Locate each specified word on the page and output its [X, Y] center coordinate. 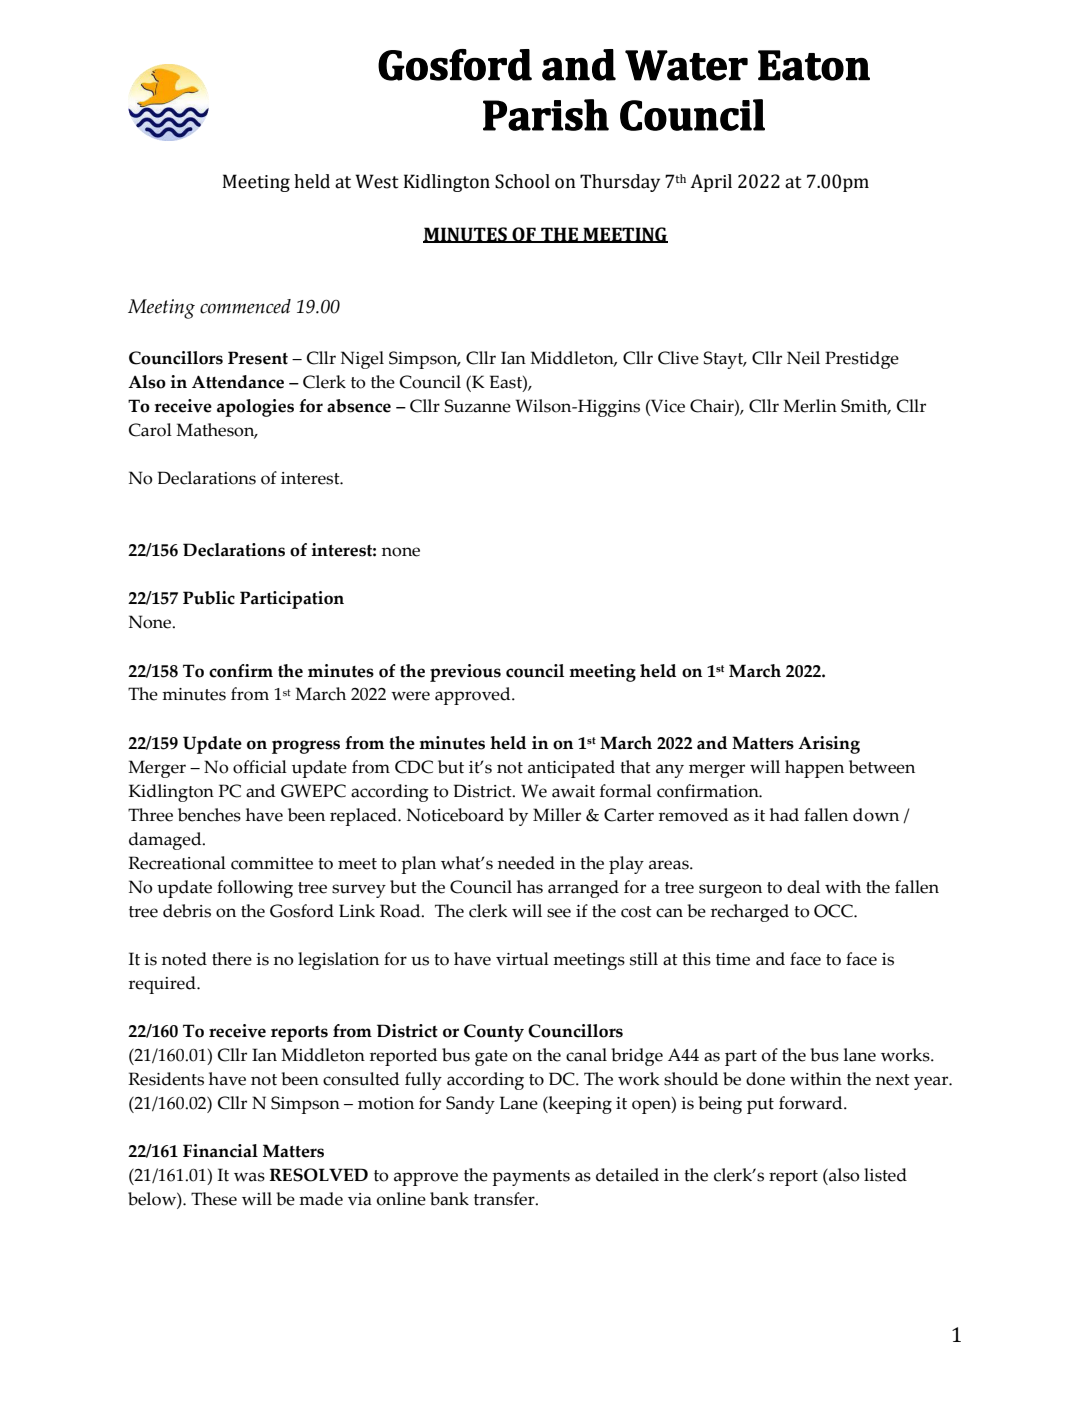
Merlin [810, 406]
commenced [245, 306]
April [711, 183]
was [249, 1177]
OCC [834, 911]
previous [465, 673]
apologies [255, 408]
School [522, 181]
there [232, 959]
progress [306, 747]
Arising [829, 745]
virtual [522, 959]
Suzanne [478, 406]
